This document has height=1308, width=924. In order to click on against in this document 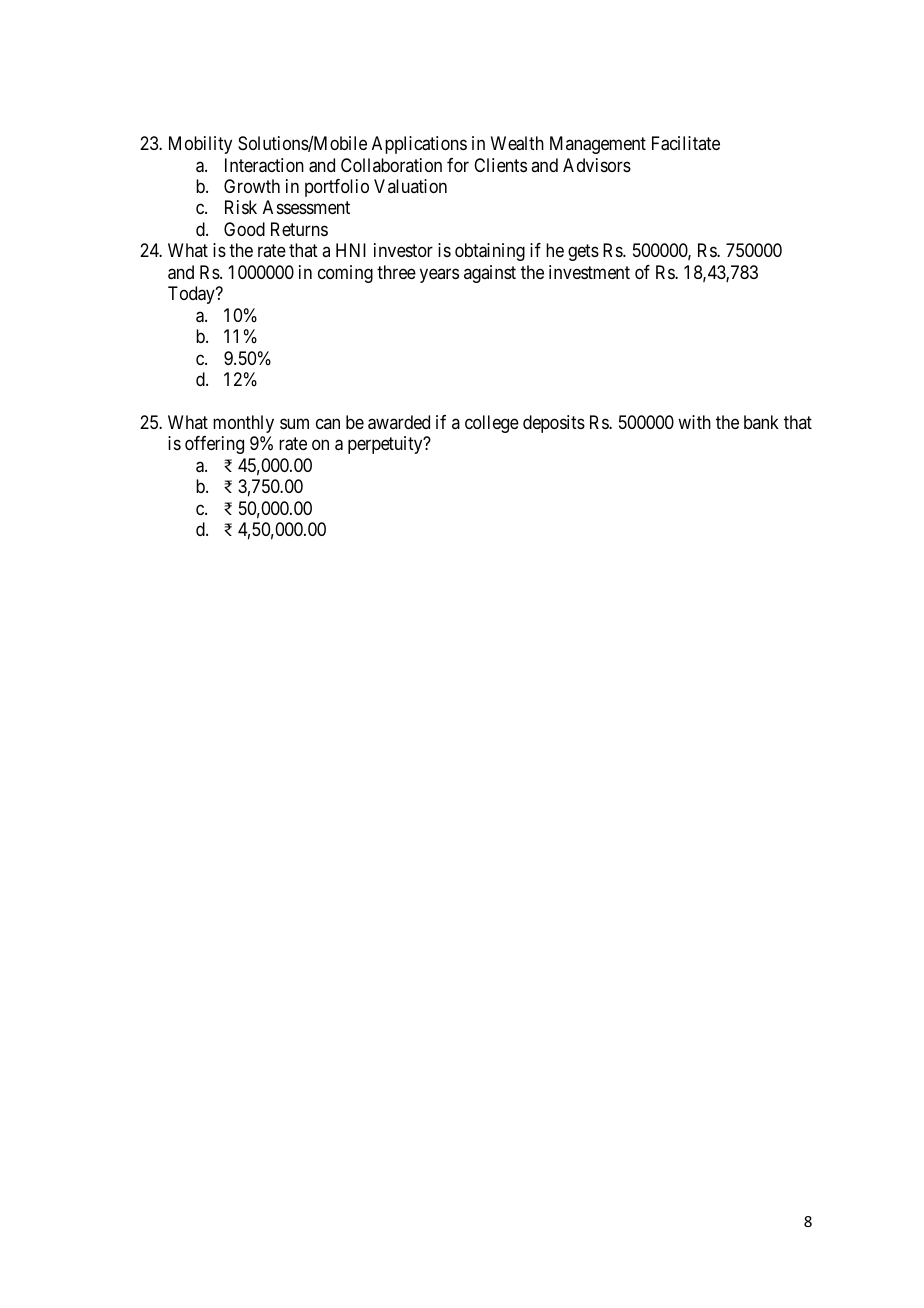, I will do `click(490, 274)`.
